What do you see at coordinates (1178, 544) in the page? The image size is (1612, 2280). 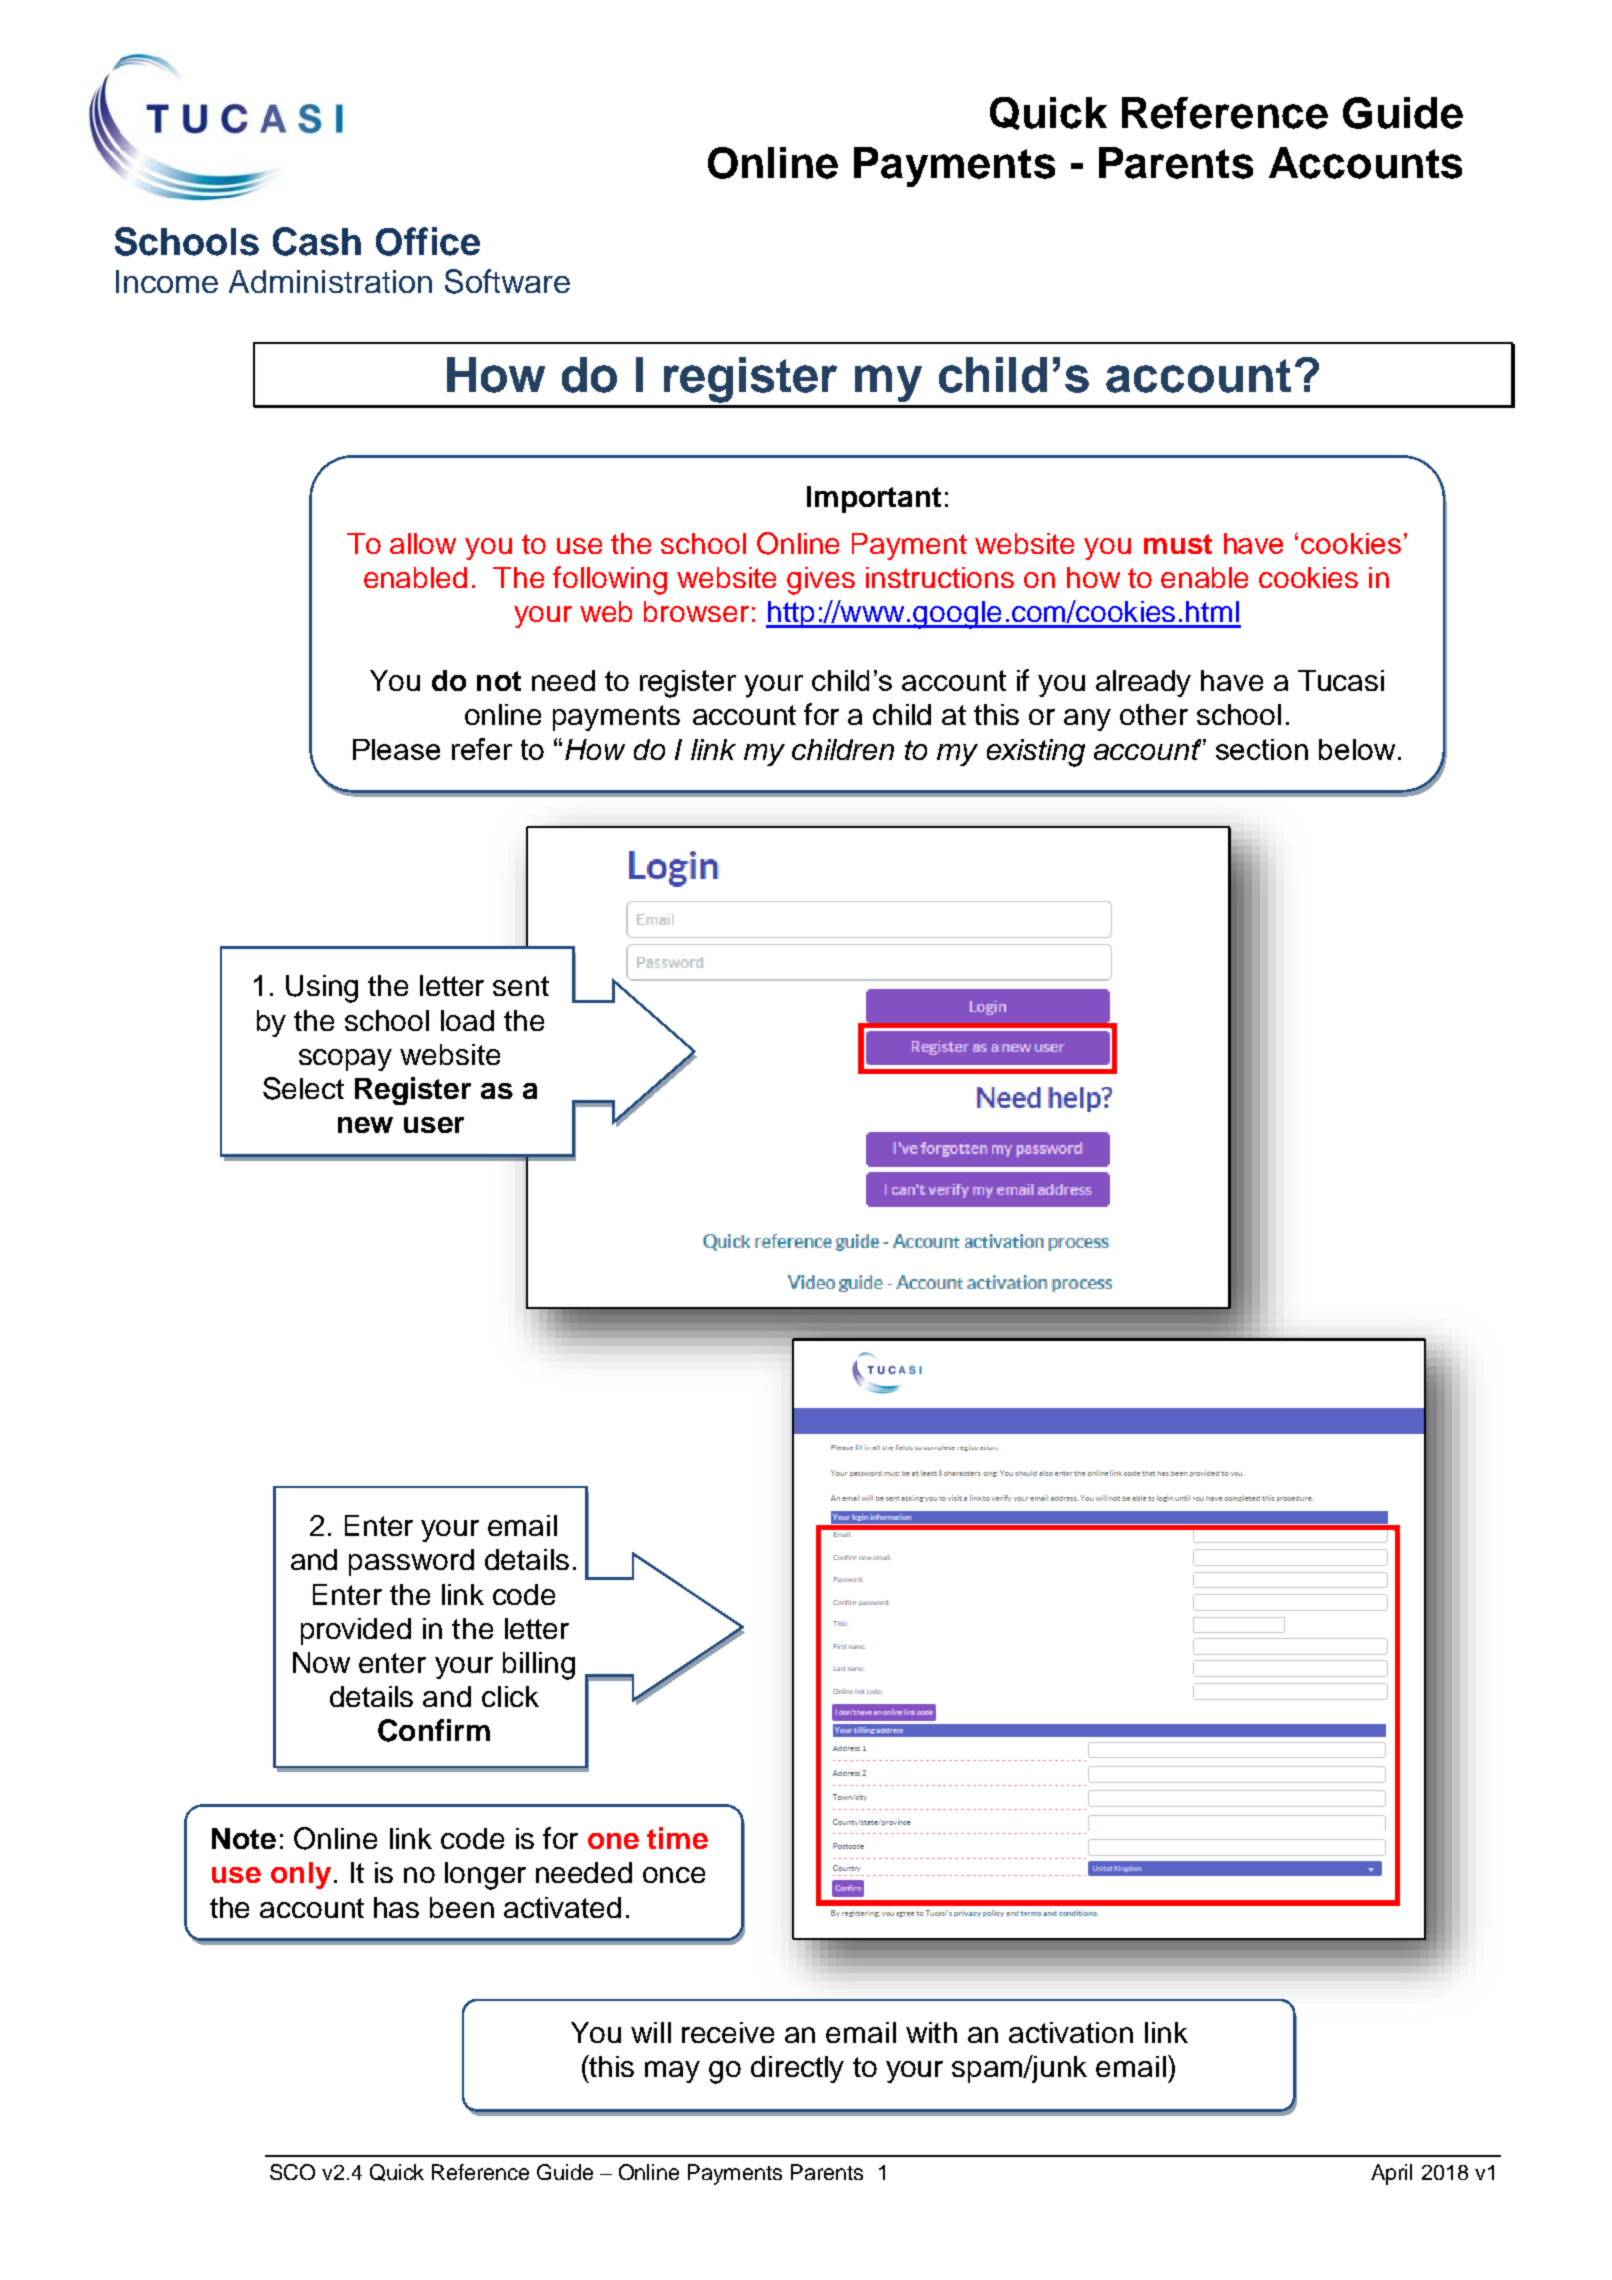 I see `must` at bounding box center [1178, 544].
